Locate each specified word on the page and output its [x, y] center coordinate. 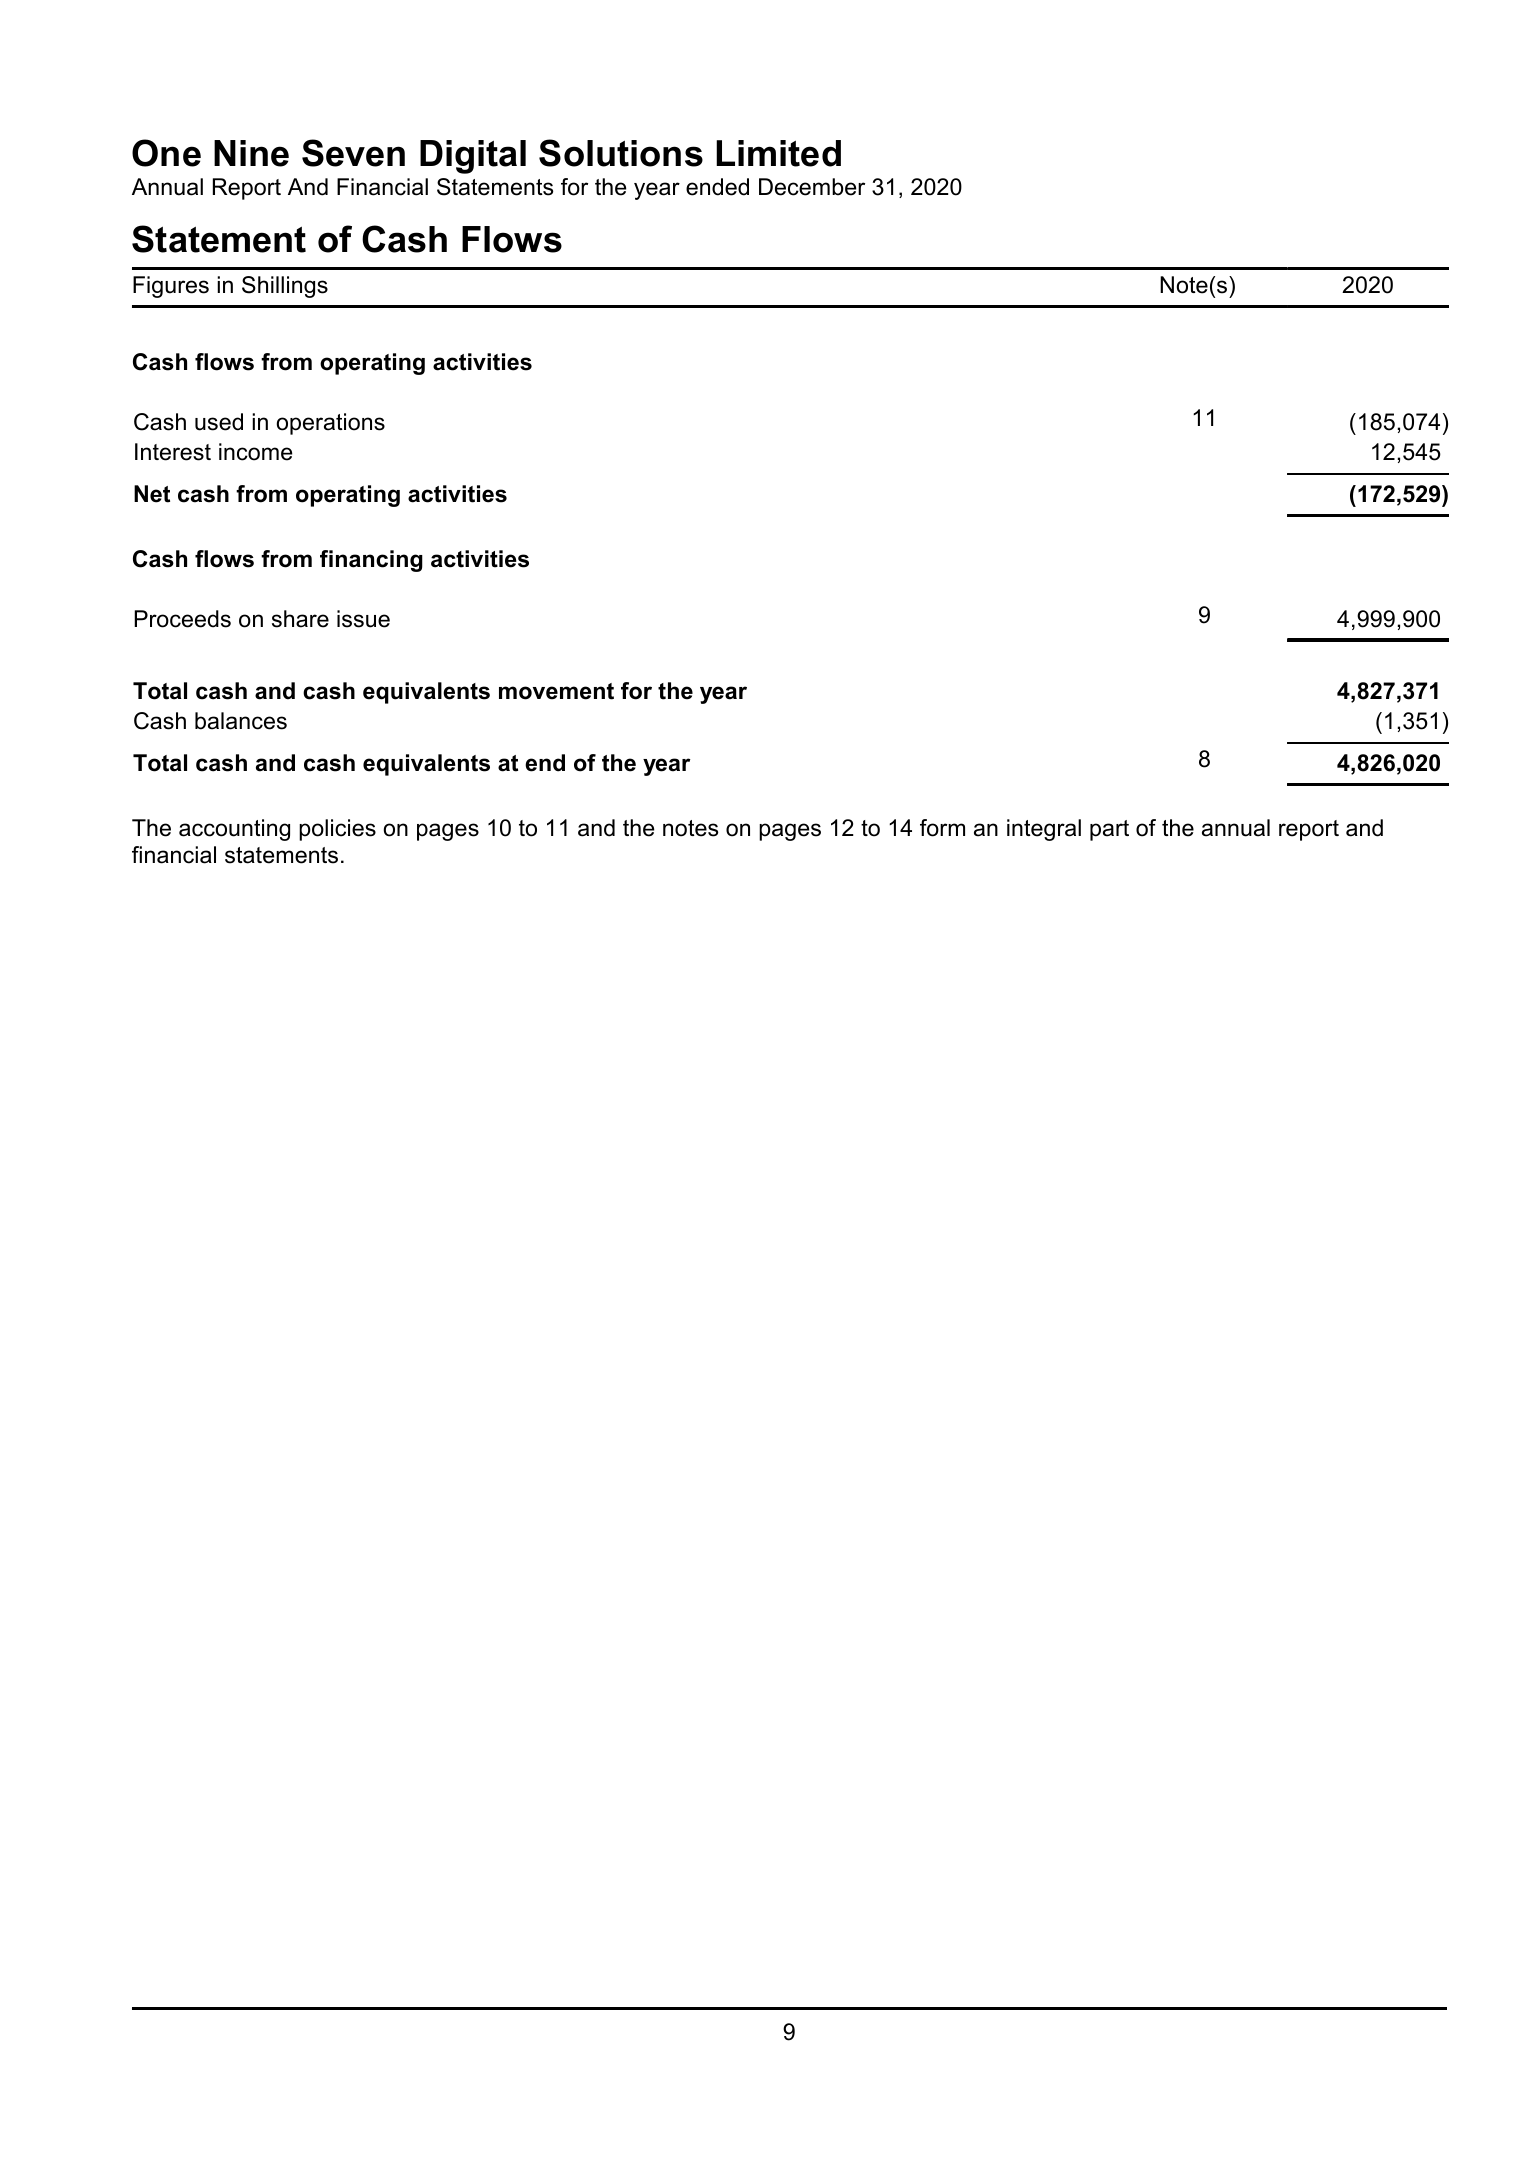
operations [331, 424]
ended [717, 187]
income [255, 452]
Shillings [285, 287]
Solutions [621, 153]
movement [556, 691]
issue [363, 619]
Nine [251, 153]
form [942, 828]
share [300, 619]
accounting [234, 830]
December [812, 187]
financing [371, 561]
